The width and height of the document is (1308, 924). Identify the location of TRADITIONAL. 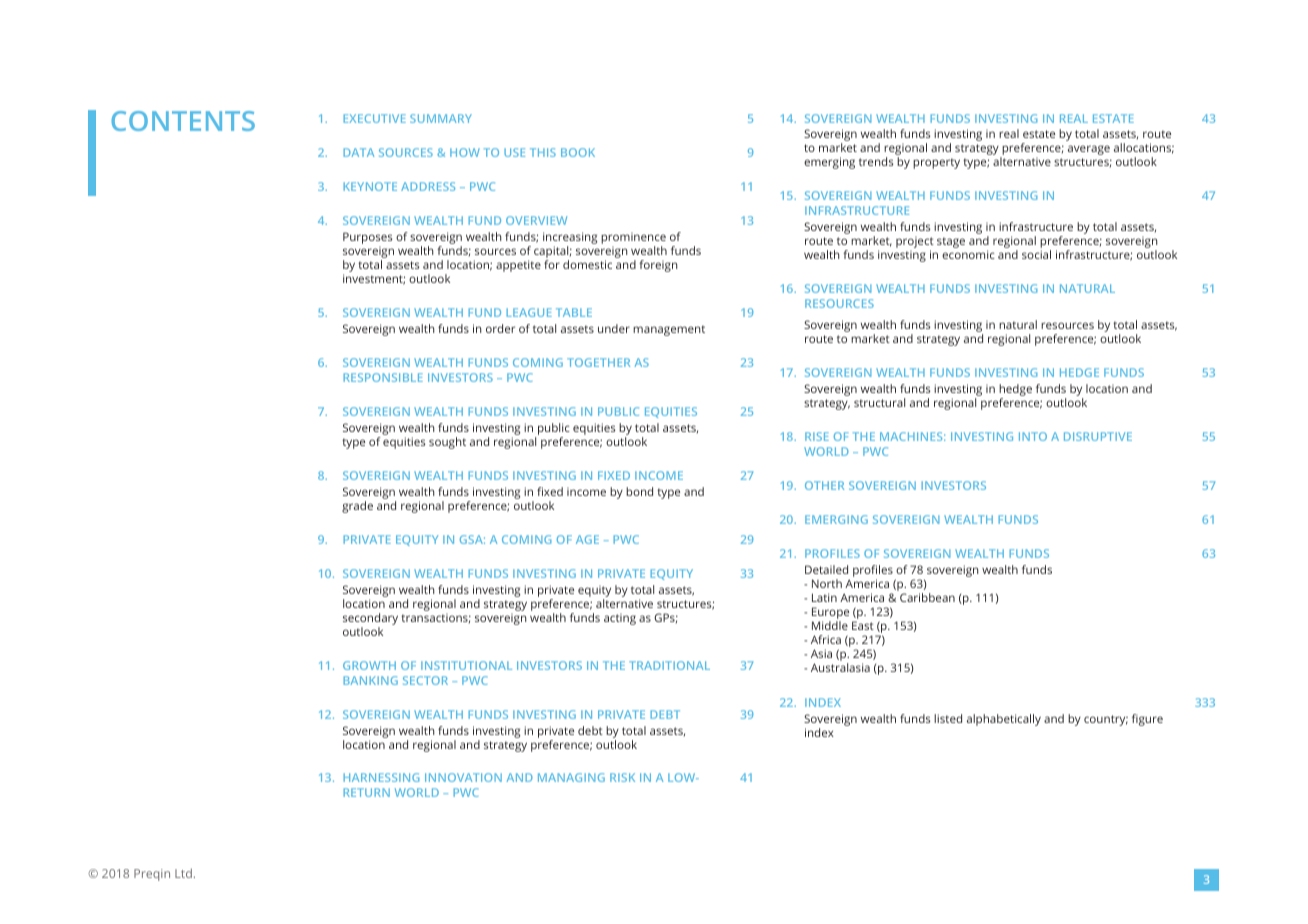
(669, 665).
